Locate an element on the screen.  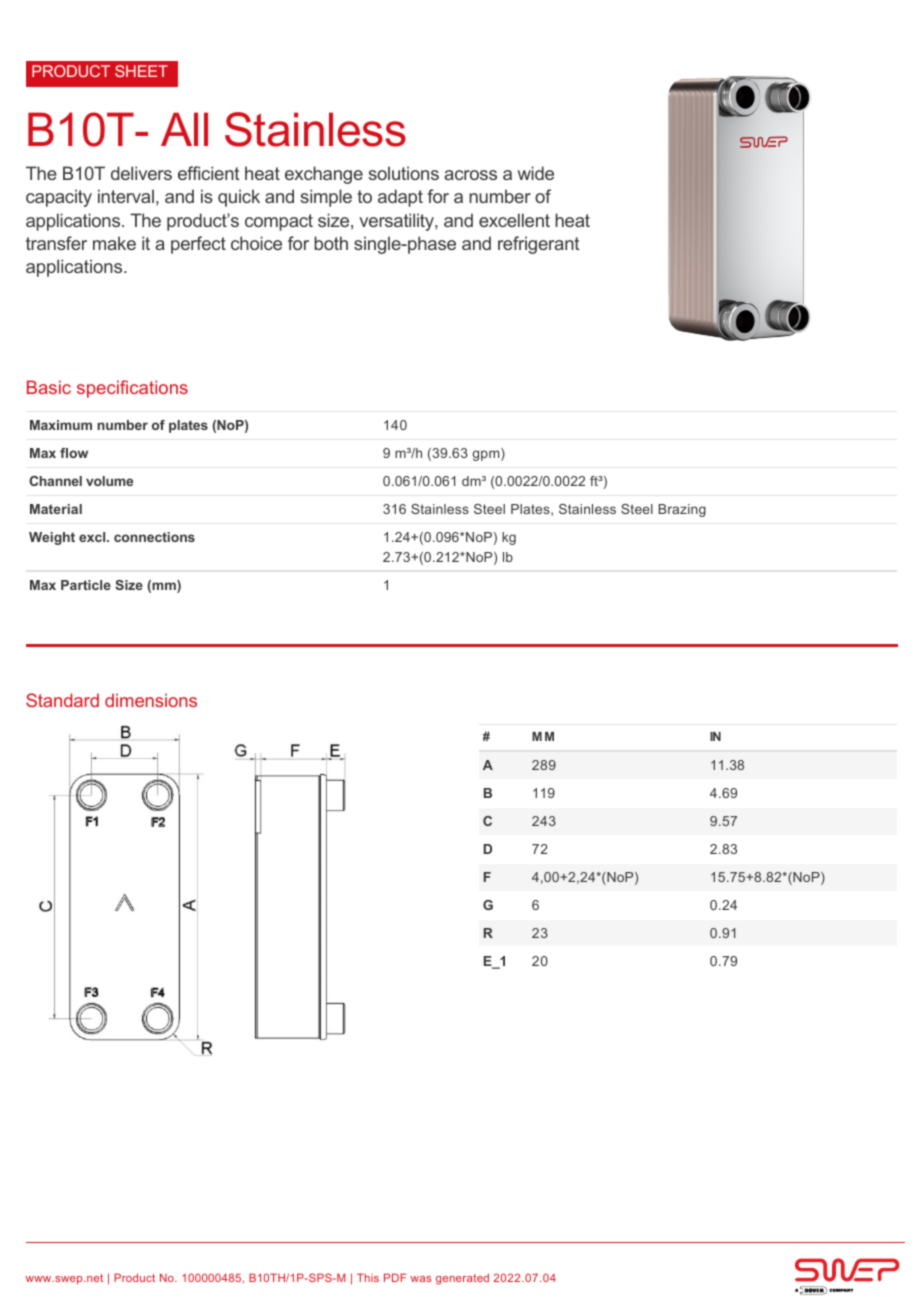
generated is located at coordinates (462, 1279).
